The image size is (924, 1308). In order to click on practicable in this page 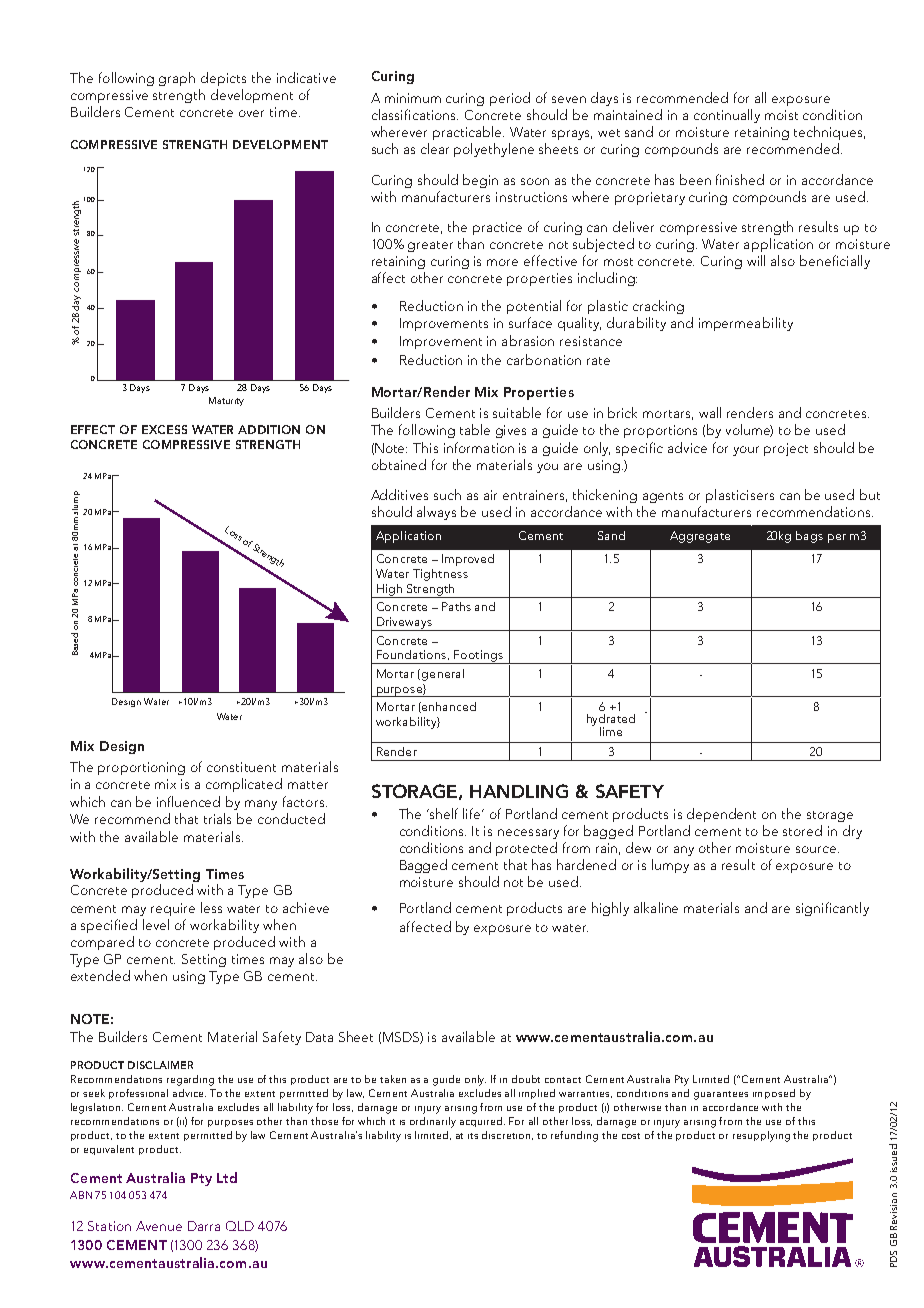, I will do `click(468, 133)`.
